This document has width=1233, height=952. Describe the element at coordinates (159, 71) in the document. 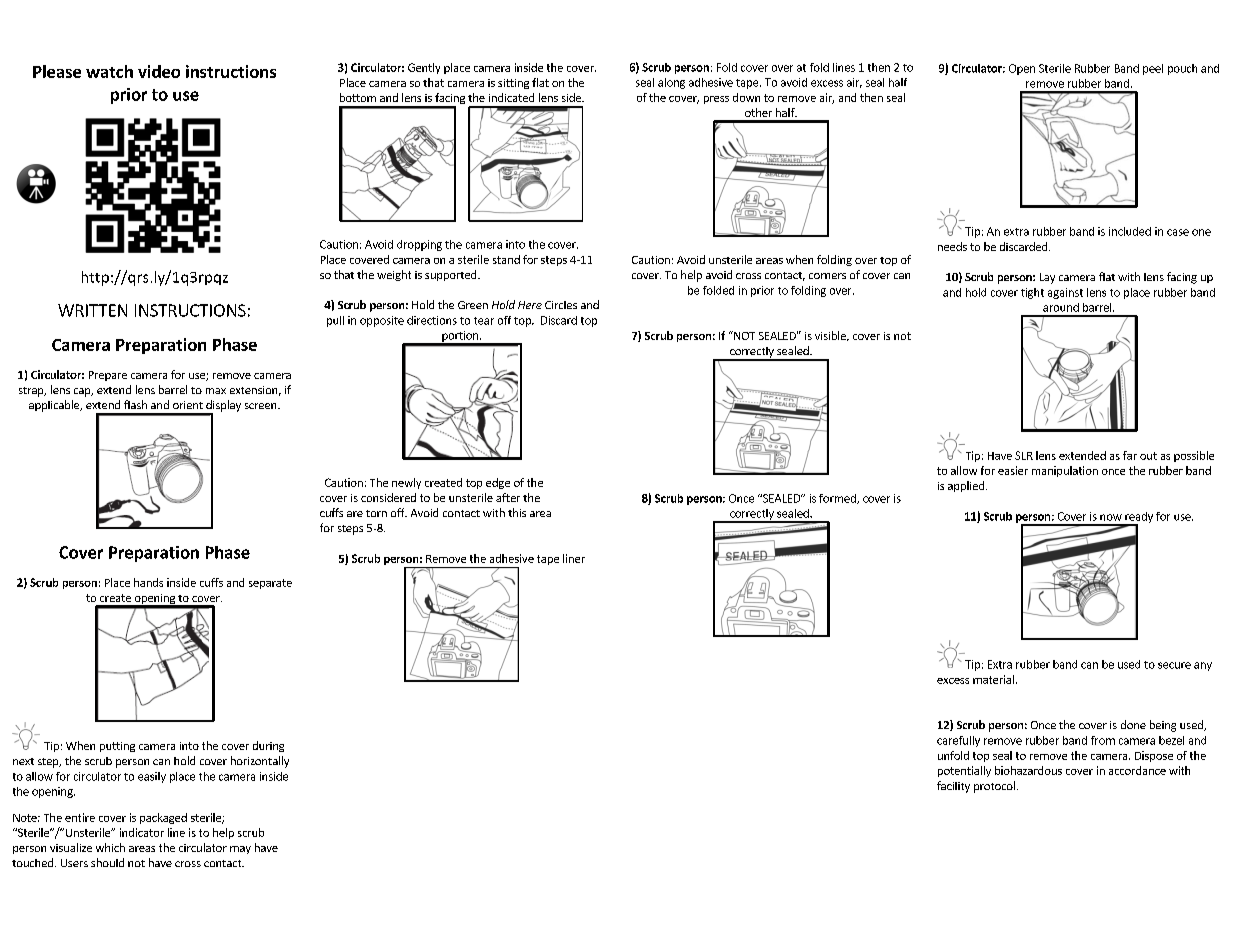

I see `video` at that location.
